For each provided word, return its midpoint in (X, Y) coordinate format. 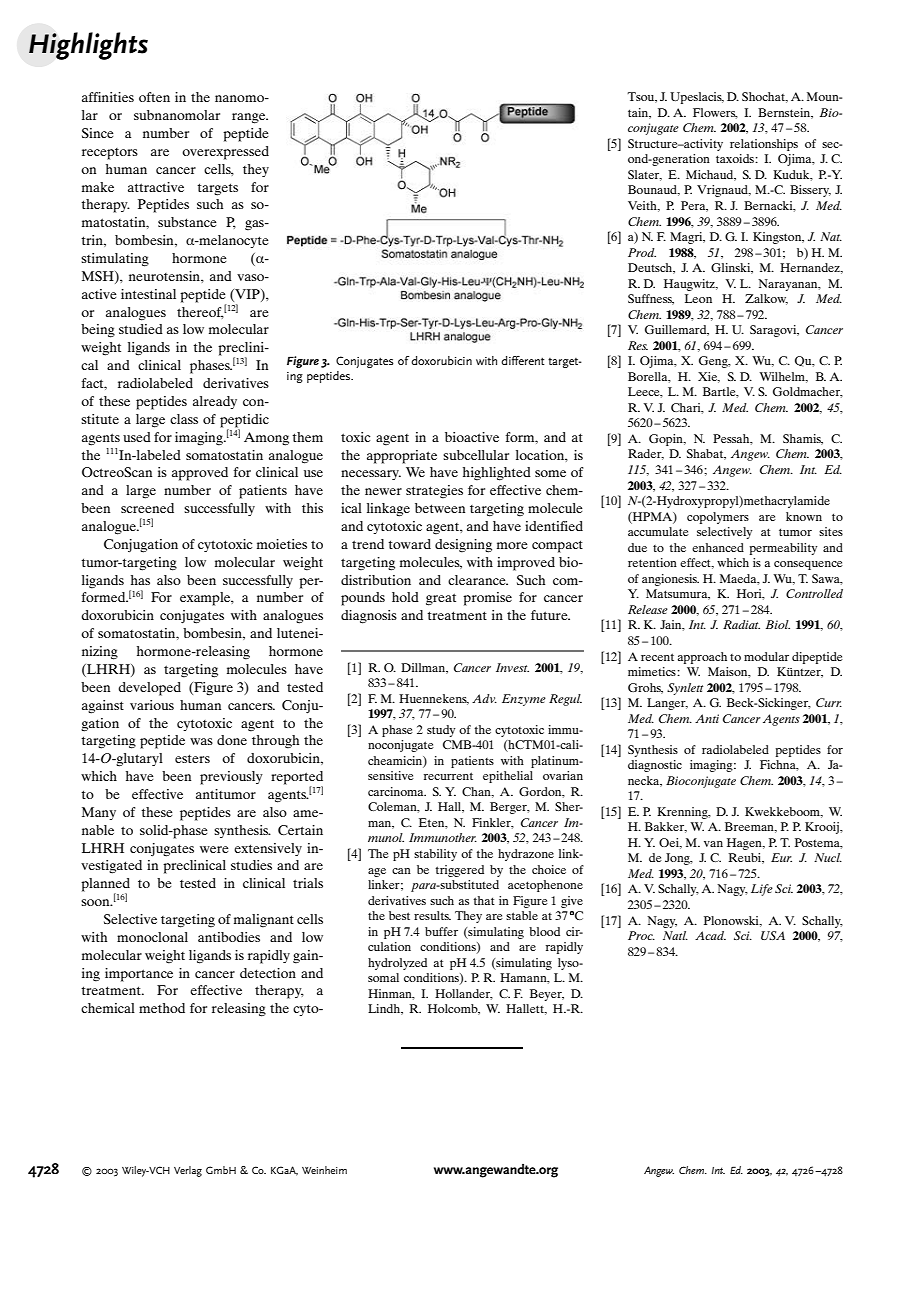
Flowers (715, 113)
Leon (698, 298)
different (523, 360)
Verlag (188, 1171)
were (214, 849)
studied (141, 329)
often (154, 97)
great (441, 599)
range (250, 118)
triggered (459, 871)
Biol (778, 624)
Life (762, 890)
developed (149, 689)
